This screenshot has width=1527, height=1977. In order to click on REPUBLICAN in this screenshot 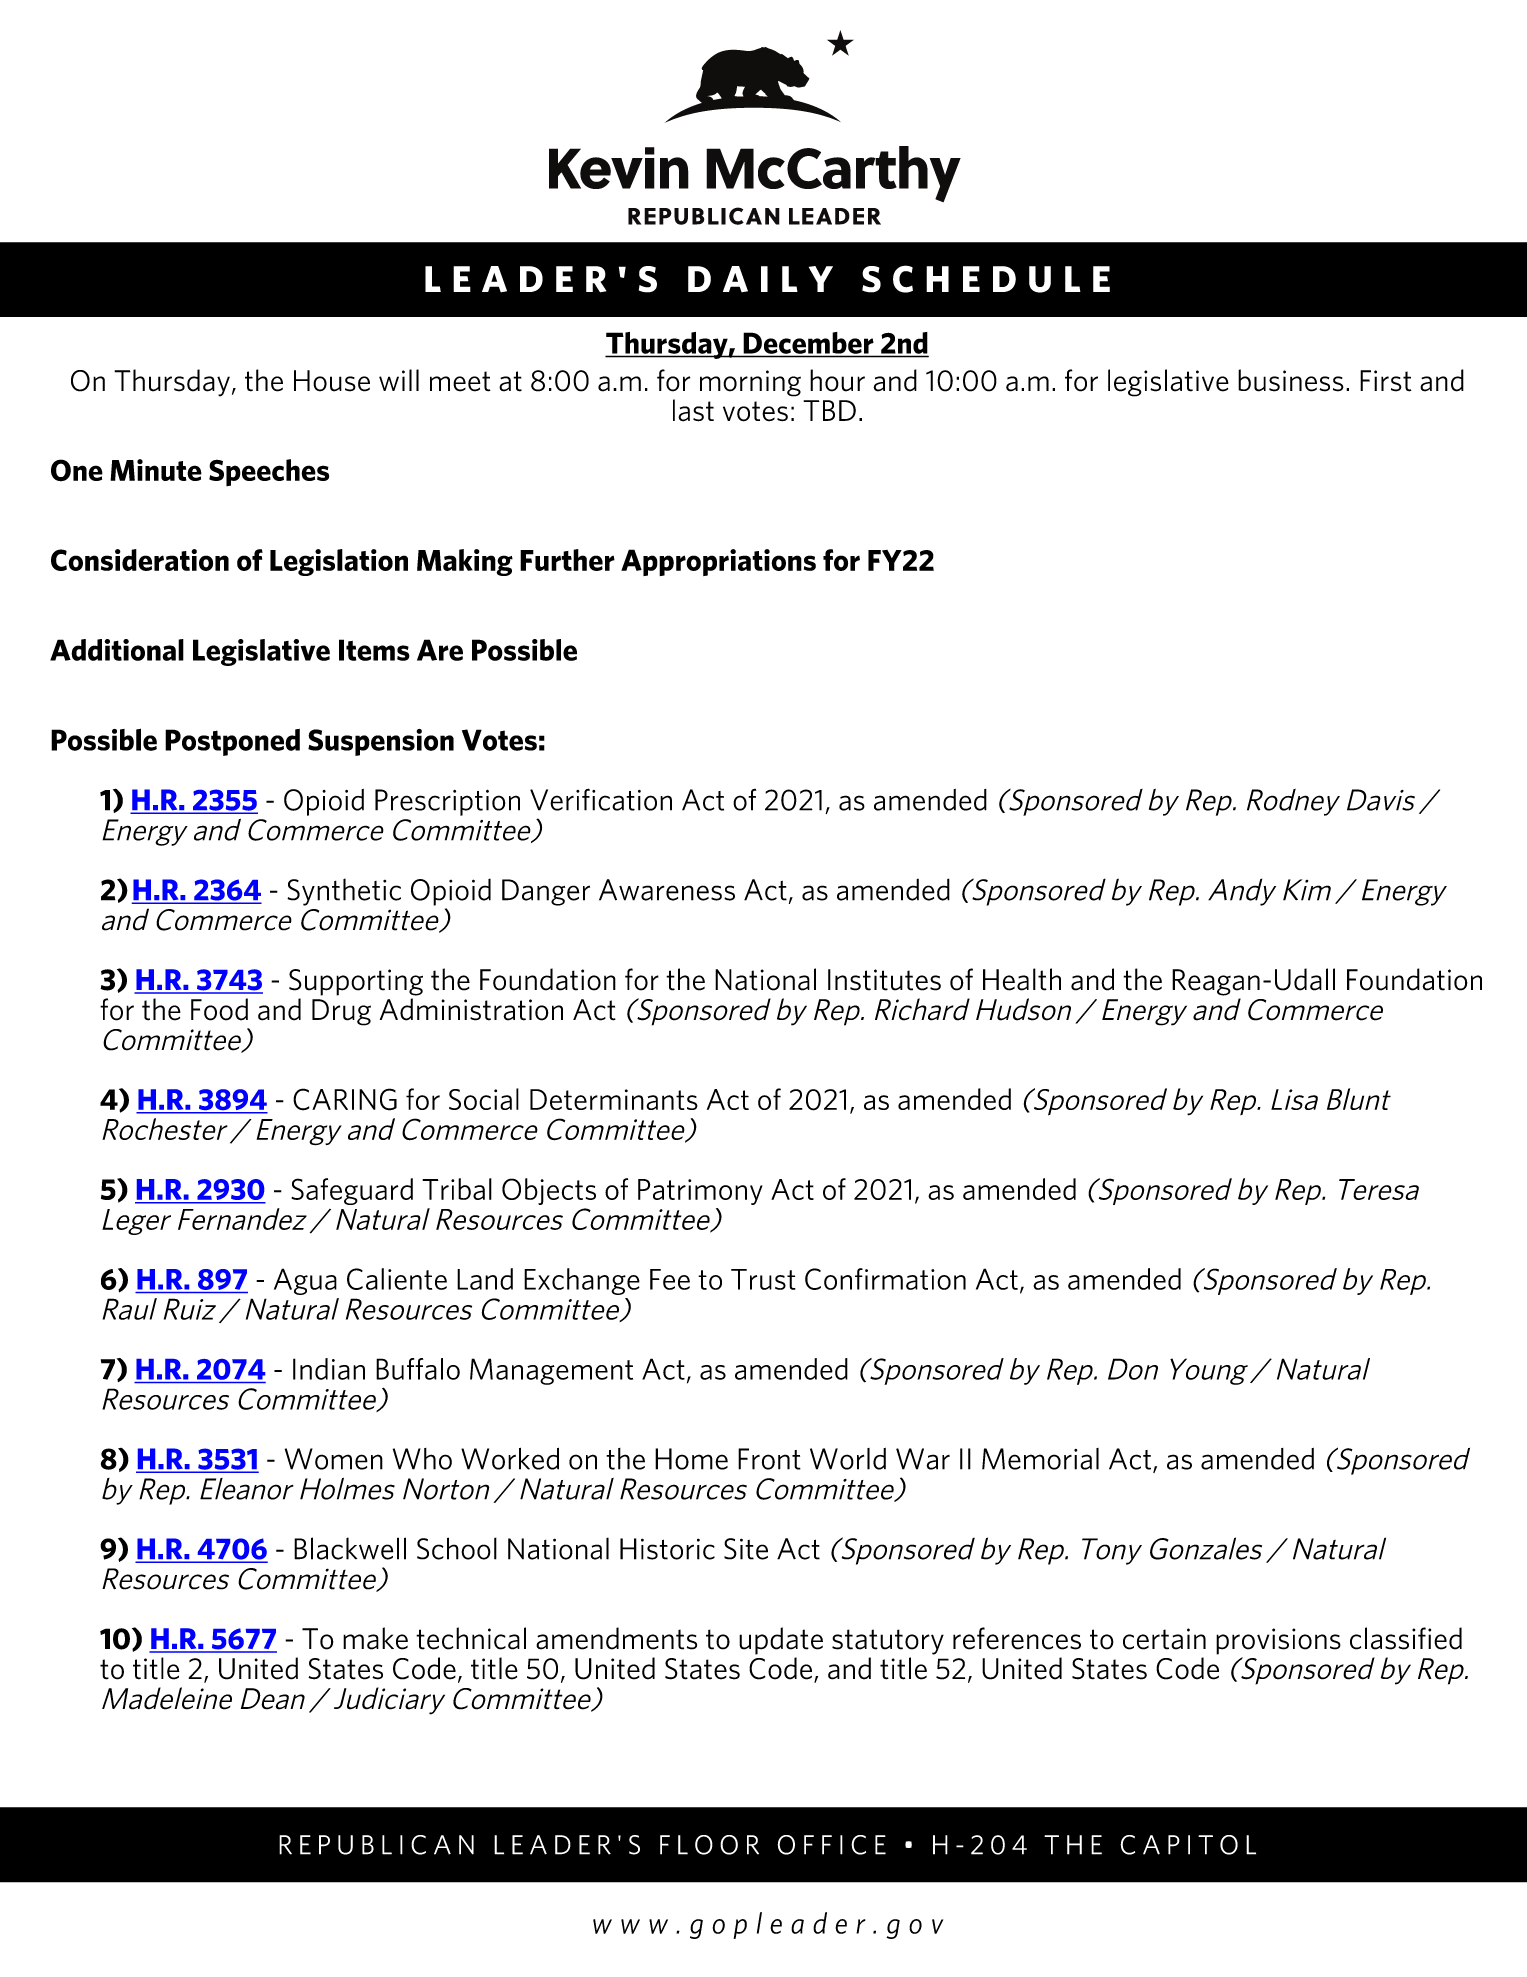, I will do `click(376, 1845)`.
